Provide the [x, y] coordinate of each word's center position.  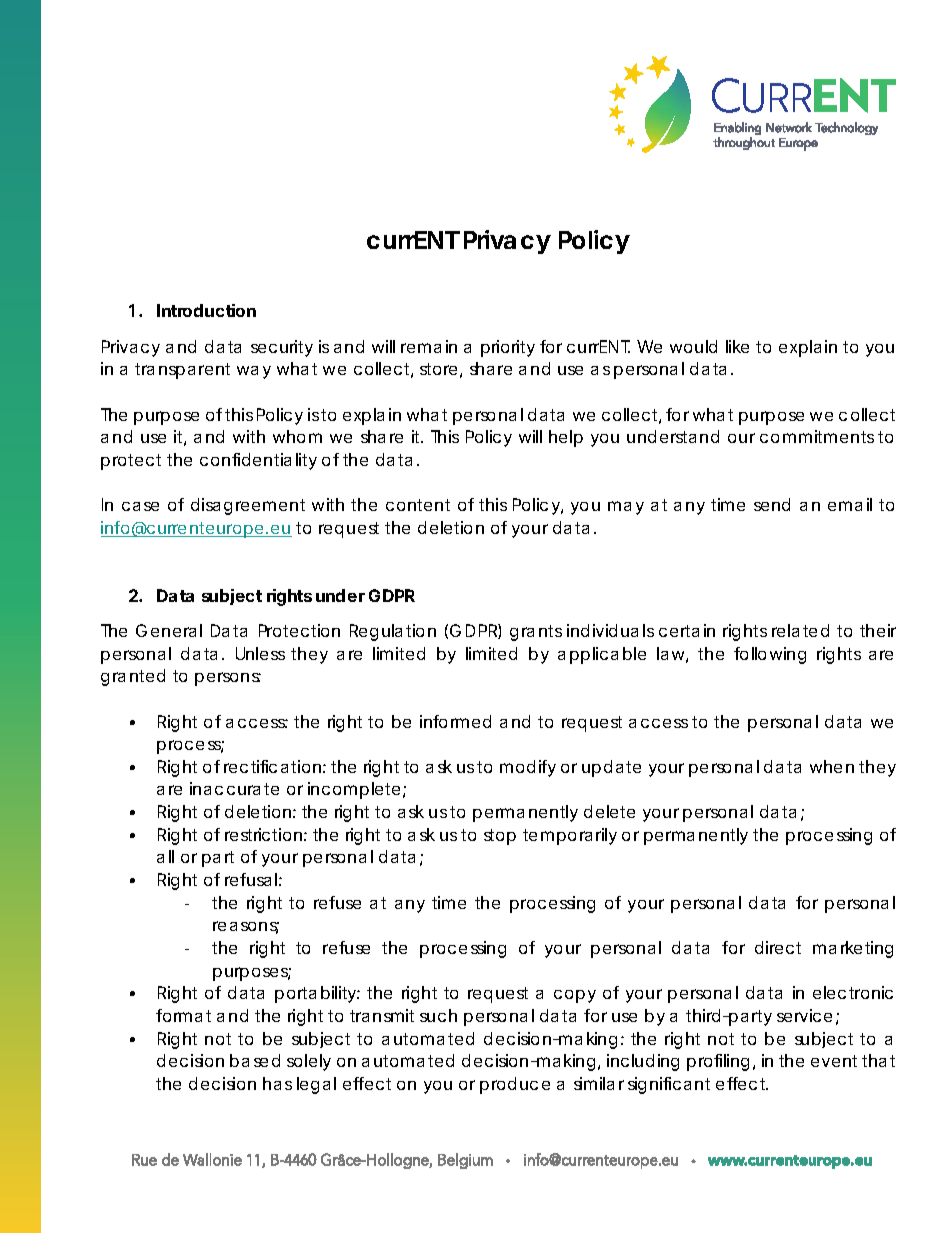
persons [228, 679]
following [770, 655]
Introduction [206, 310]
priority [508, 348]
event [834, 1061]
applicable [602, 655]
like [737, 346]
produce [515, 1085]
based [255, 1060]
